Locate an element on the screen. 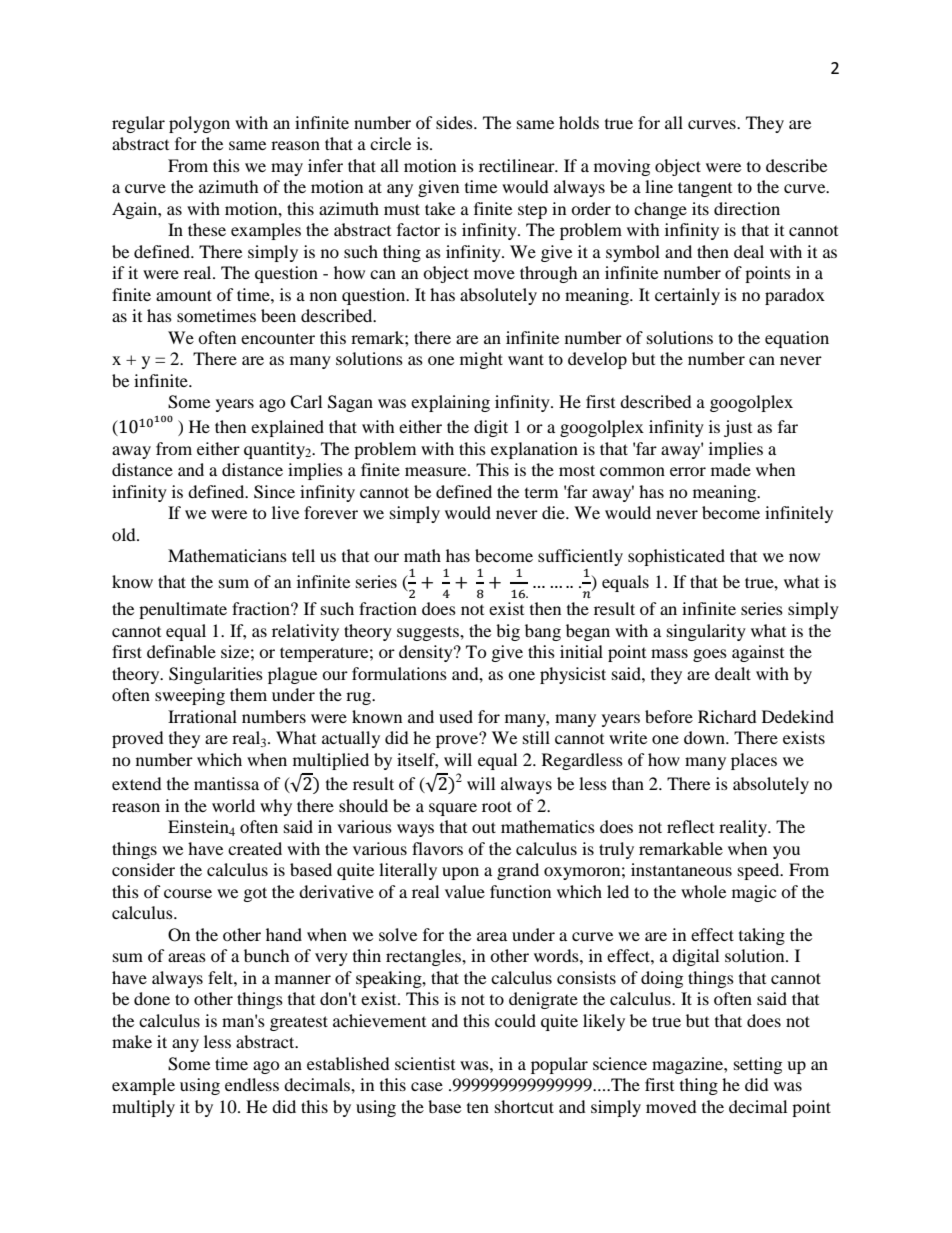 Image resolution: width=952 pixels, height=1233 pixels. suggests is located at coordinates (429, 633).
